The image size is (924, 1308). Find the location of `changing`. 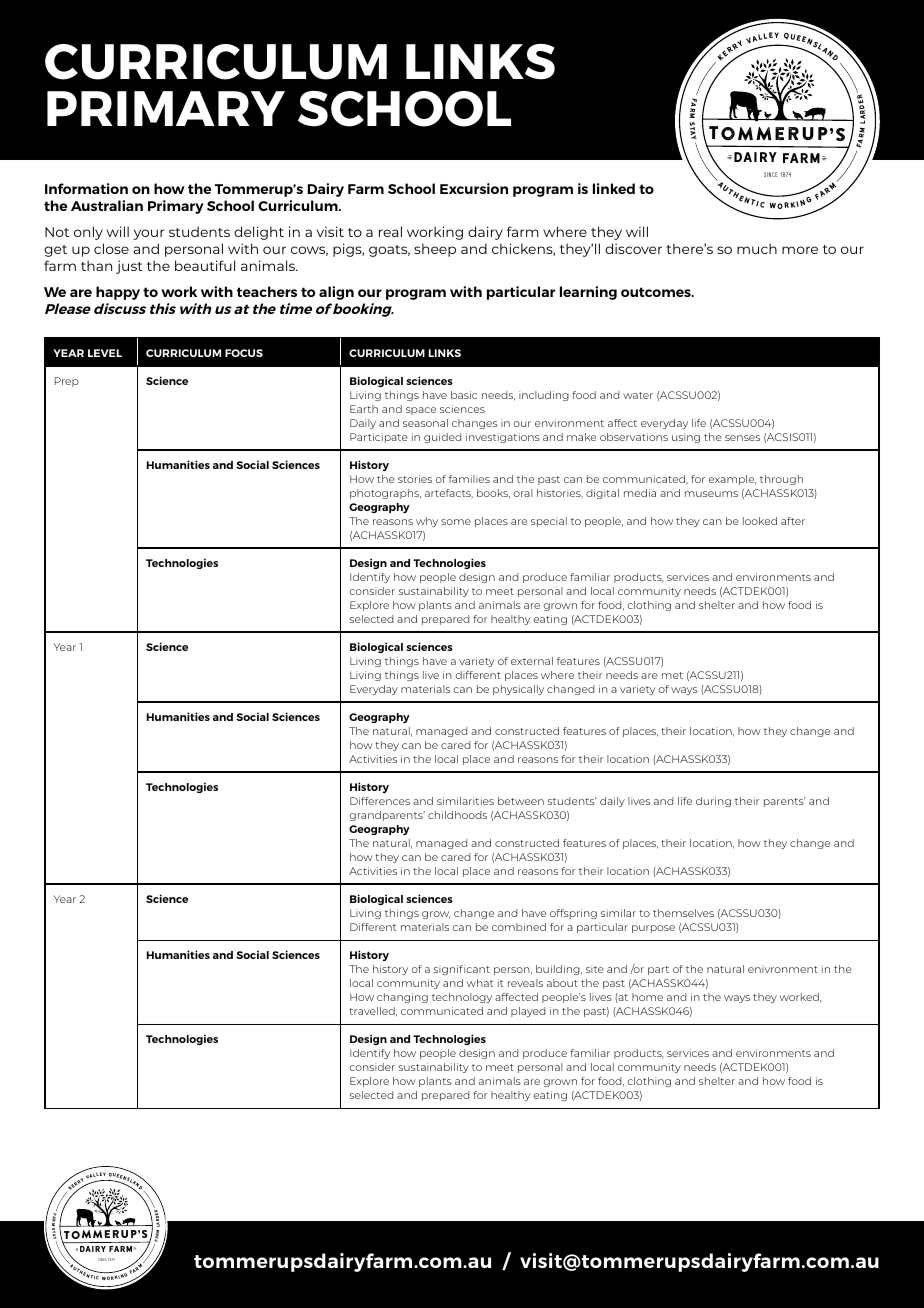

changing is located at coordinates (402, 998).
